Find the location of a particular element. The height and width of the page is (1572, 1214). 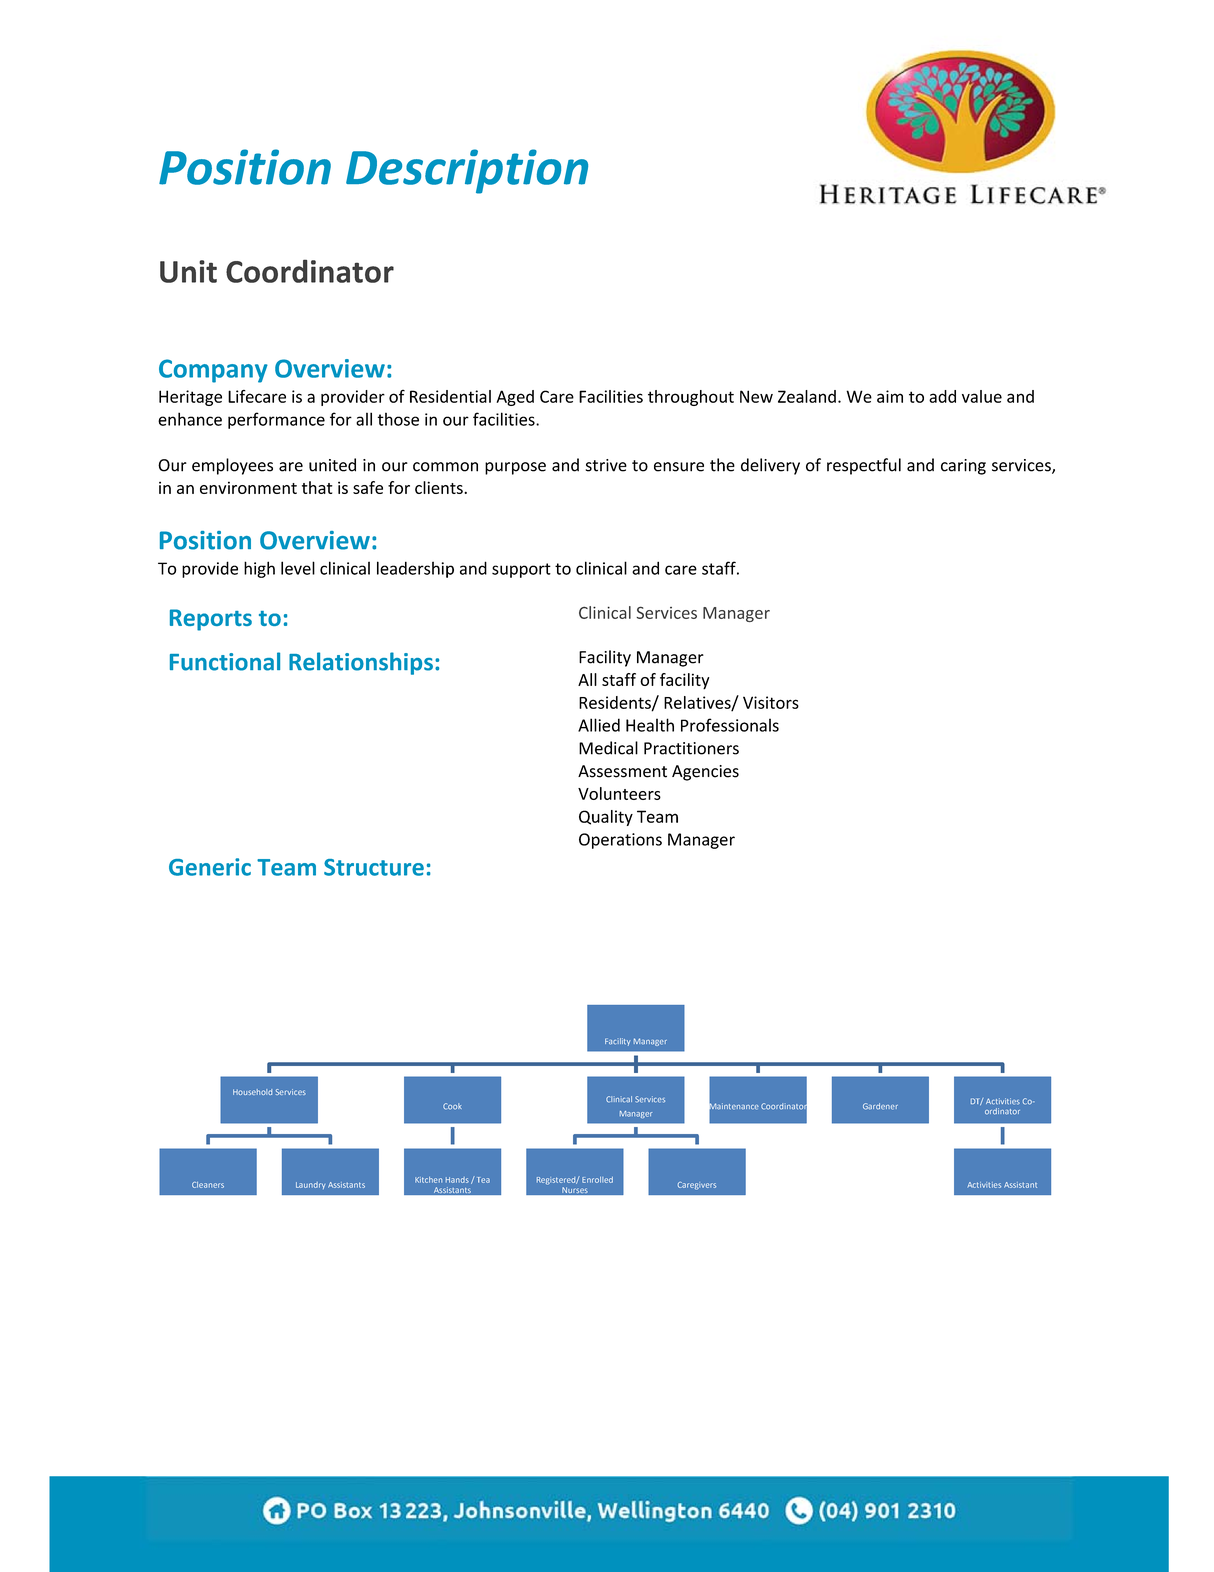

Aged is located at coordinates (515, 398).
